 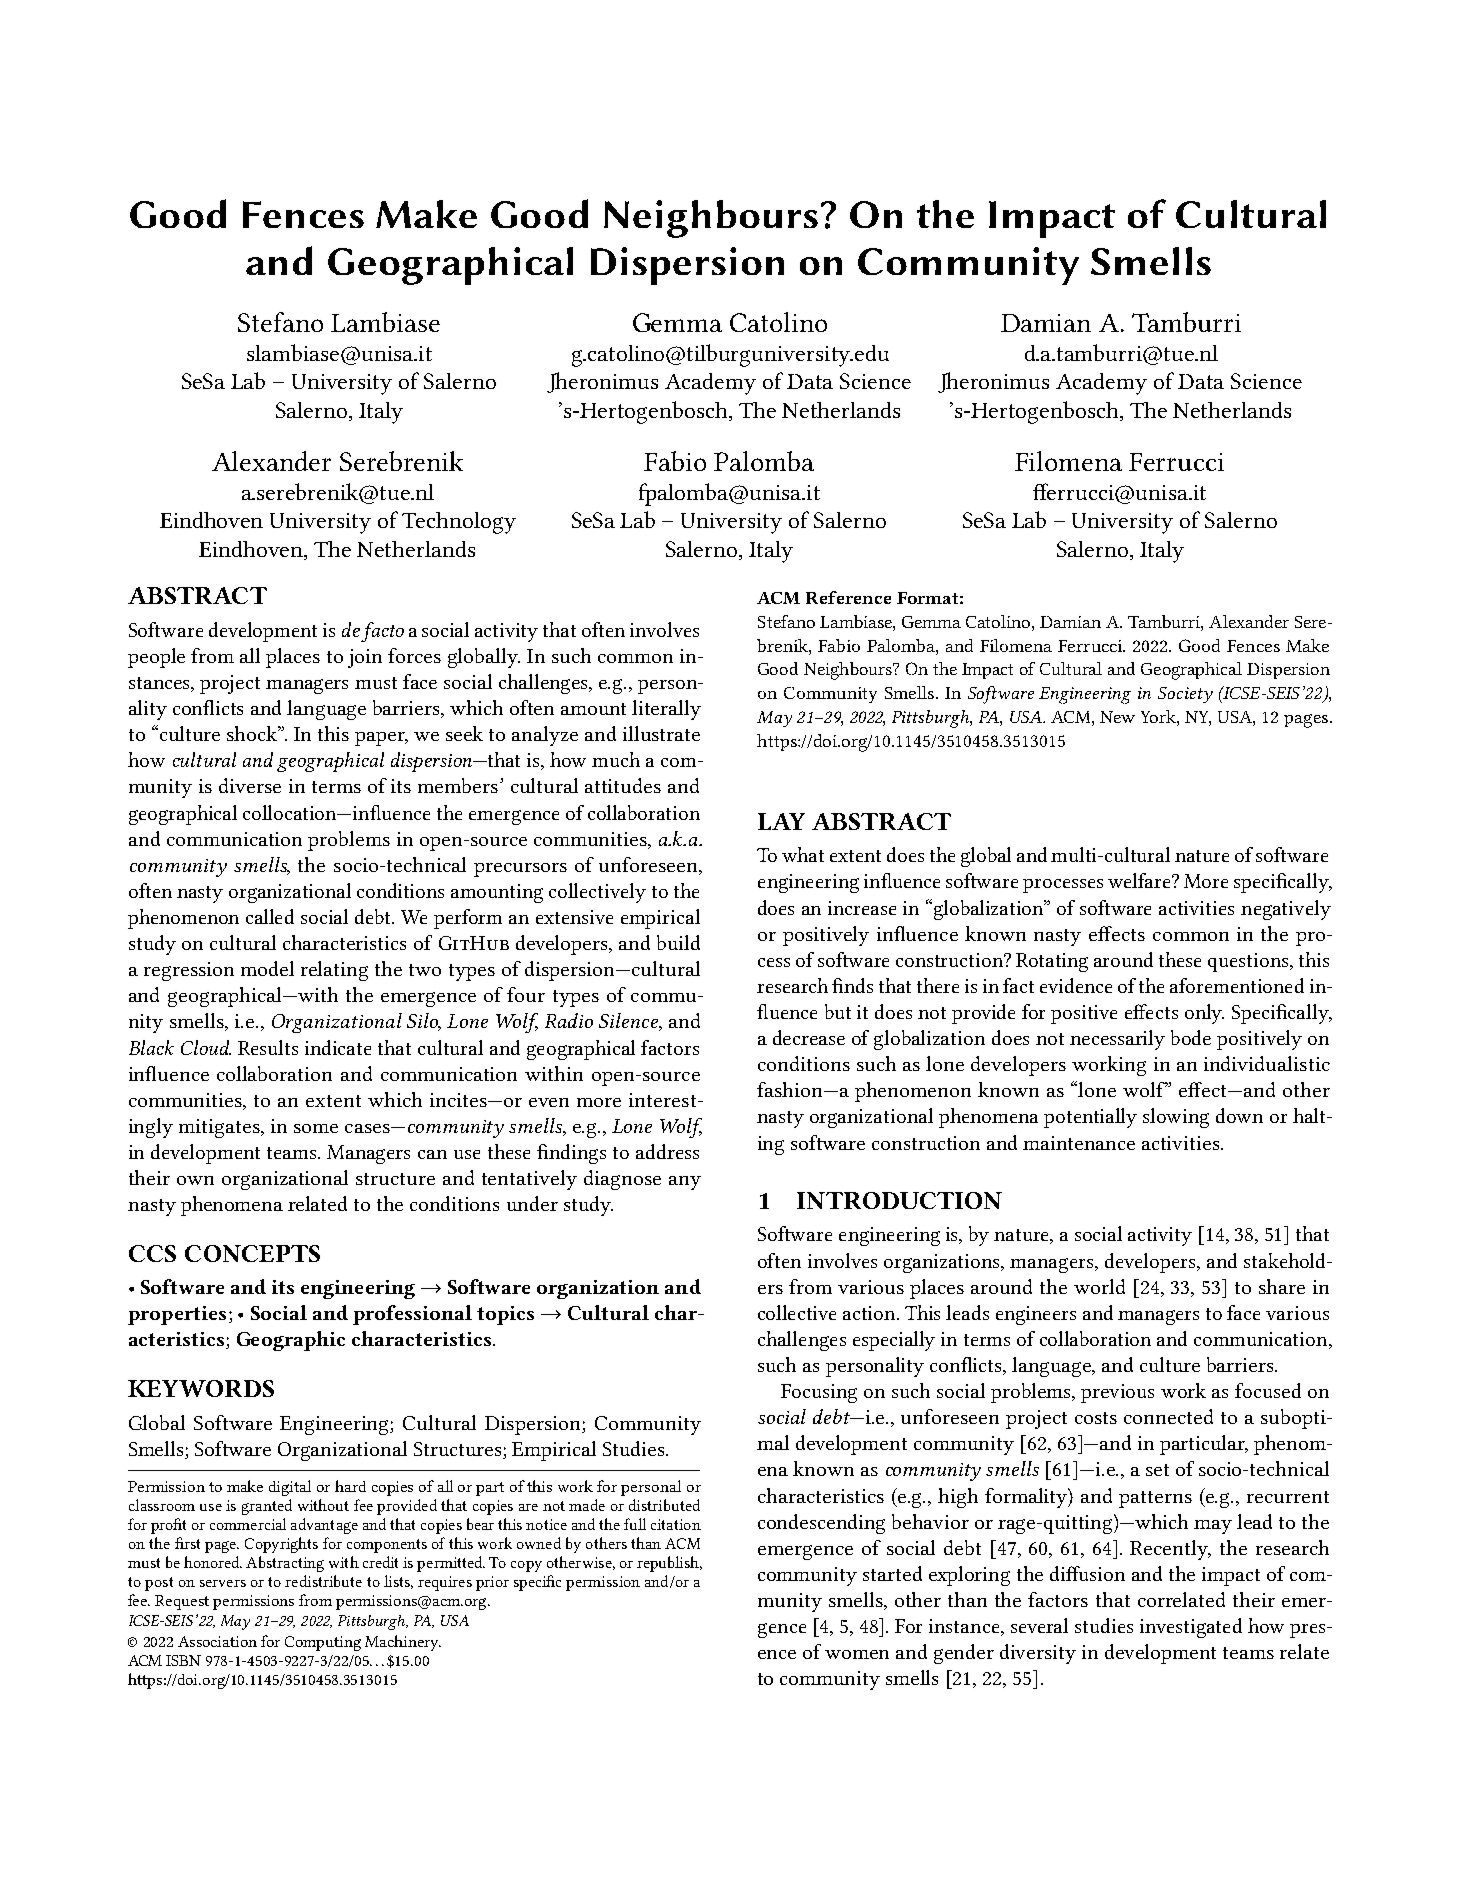 What do you see at coordinates (316, 1128) in the page?
I see `some` at bounding box center [316, 1128].
